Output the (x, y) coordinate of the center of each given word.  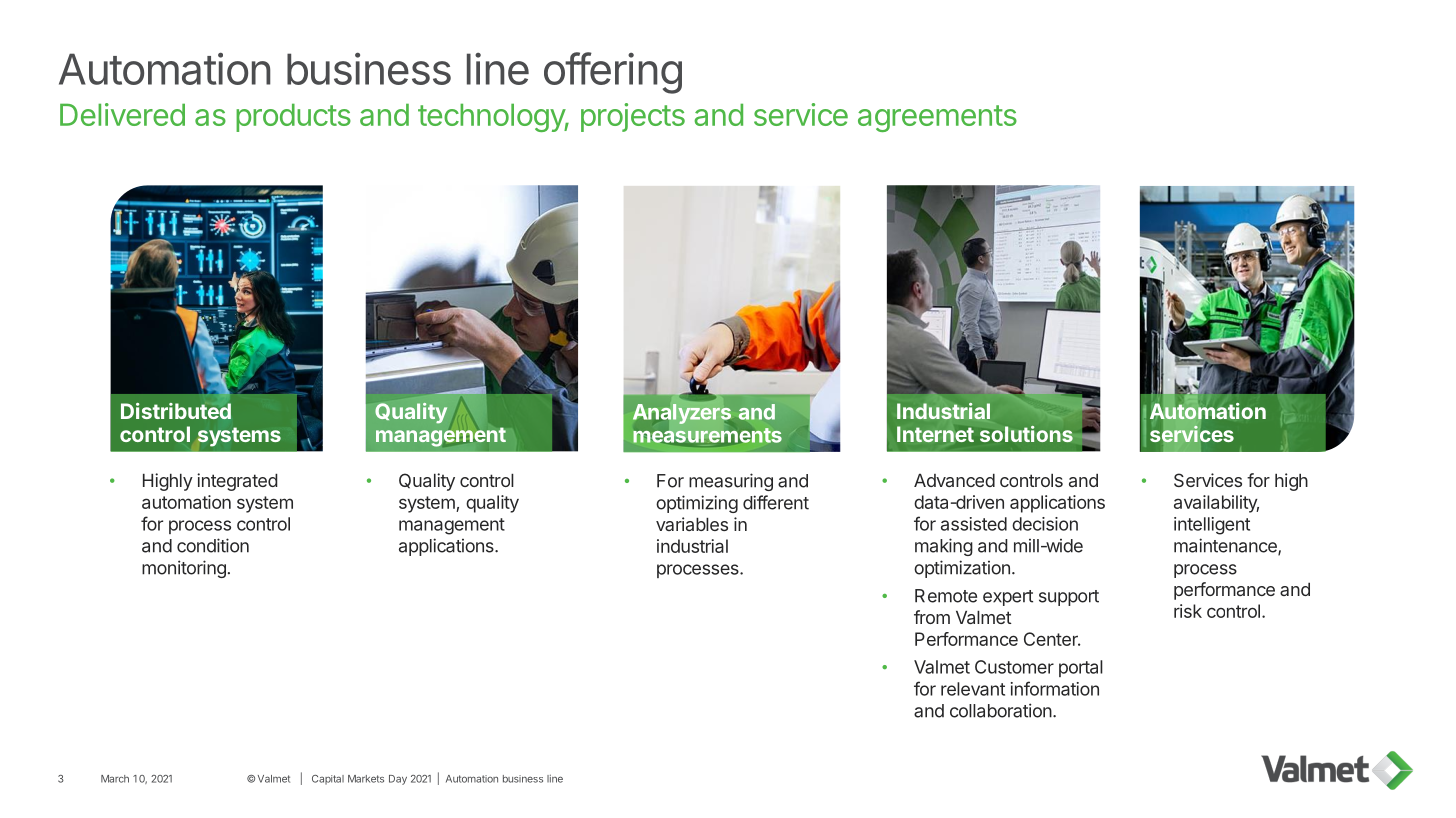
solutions (1026, 434)
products (293, 117)
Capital (328, 780)
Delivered (122, 114)
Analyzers (682, 414)
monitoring (184, 569)
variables (692, 524)
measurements (707, 435)
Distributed (176, 411)
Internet (935, 434)
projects (633, 117)
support (1069, 598)
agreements (937, 118)
